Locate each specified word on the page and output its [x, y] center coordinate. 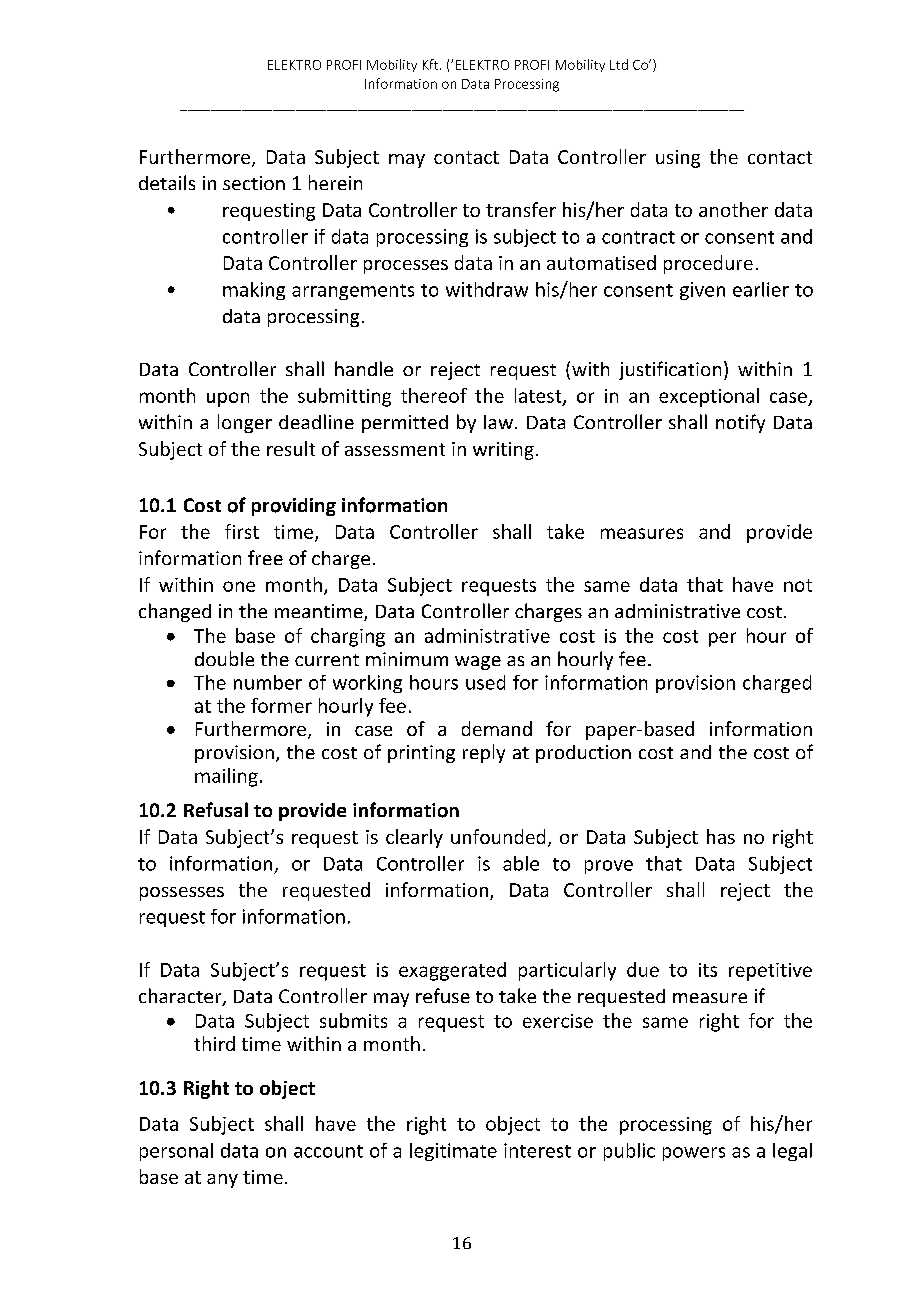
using [678, 159]
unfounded [498, 836]
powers [694, 1154]
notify [740, 423]
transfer [521, 209]
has [721, 836]
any [222, 1181]
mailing [226, 777]
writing [503, 451]
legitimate [453, 1152]
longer [245, 423]
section [254, 183]
